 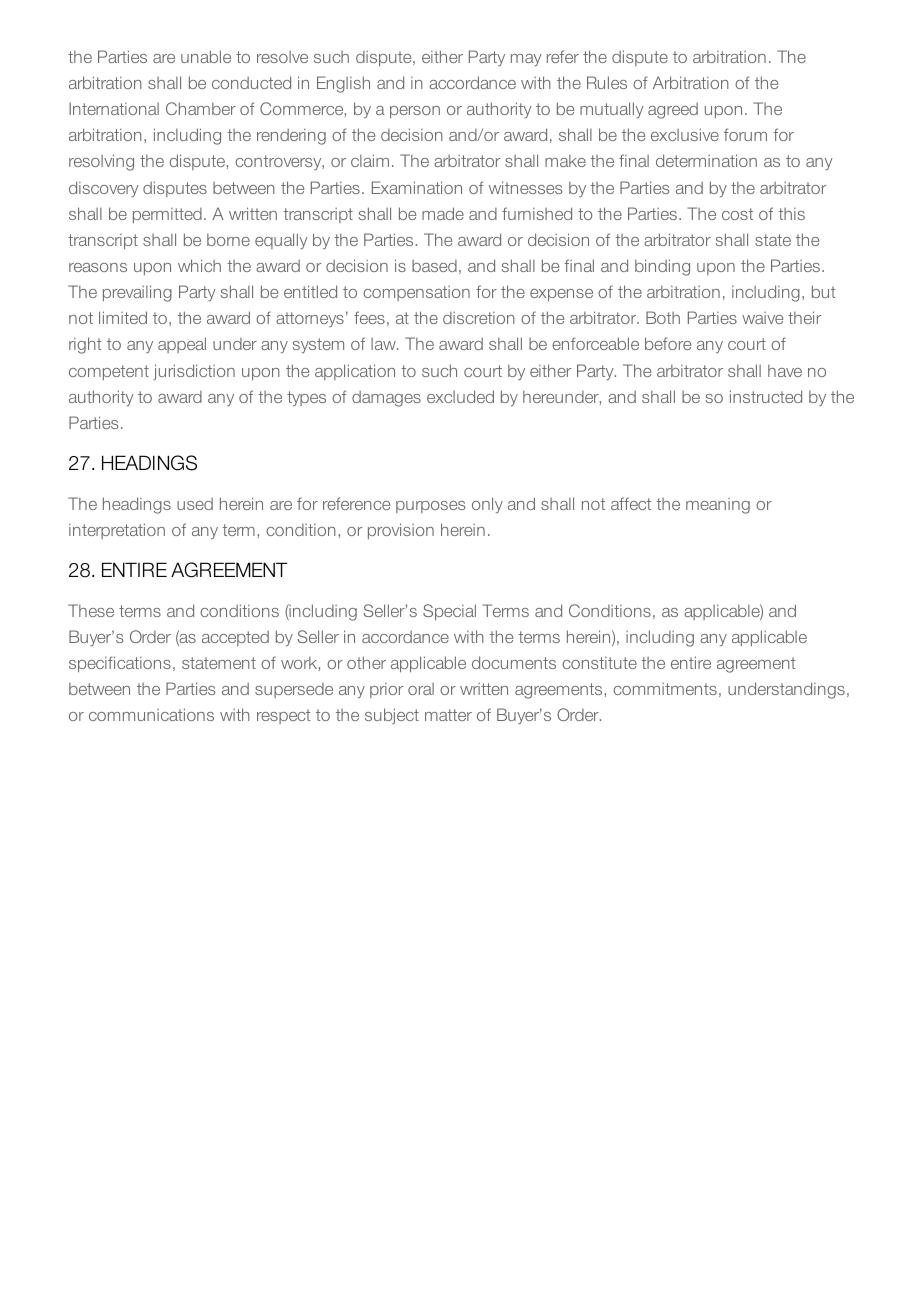 I want to click on communications, so click(x=151, y=714).
